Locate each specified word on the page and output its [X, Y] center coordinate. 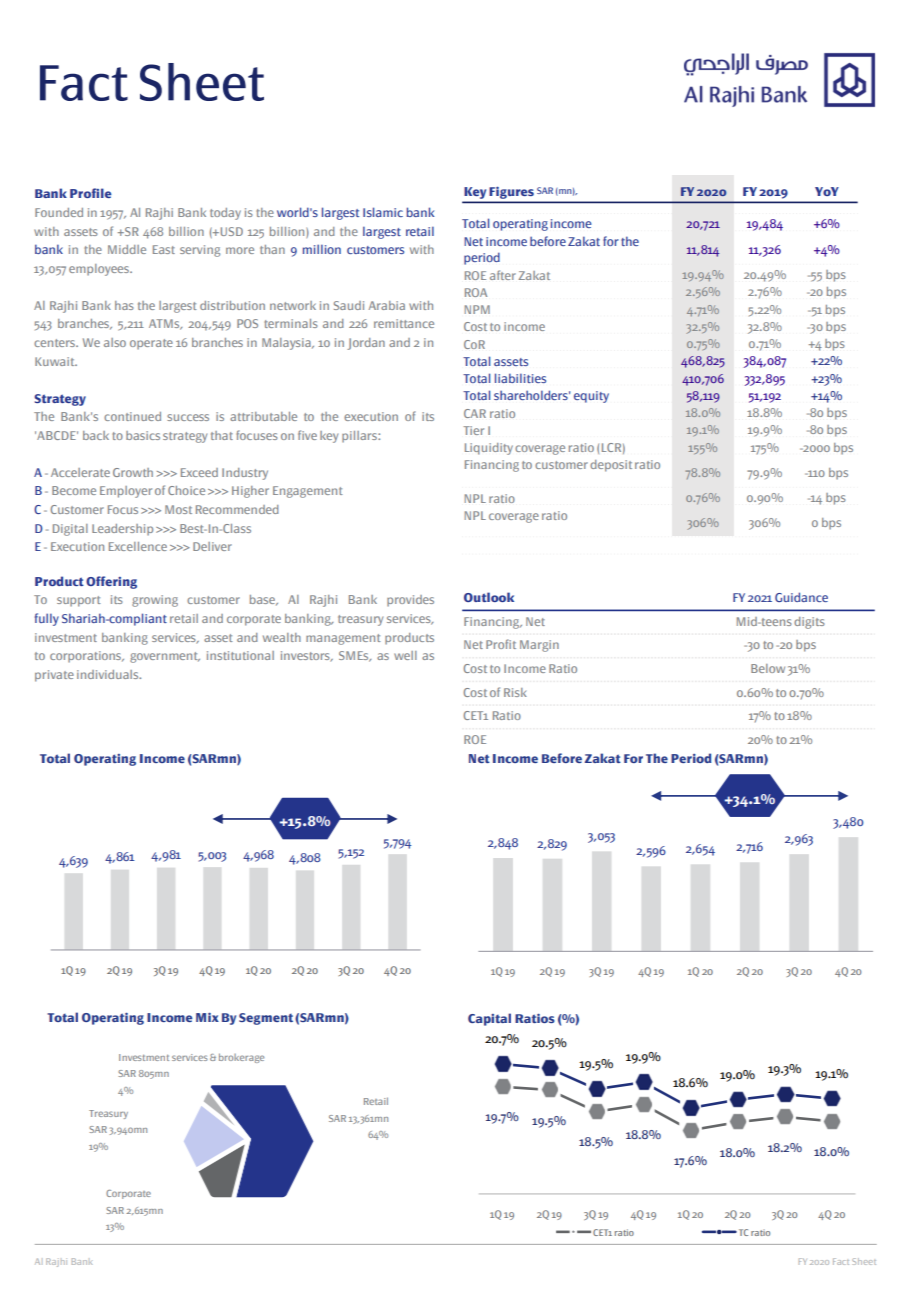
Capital [489, 1019]
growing [155, 601]
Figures [512, 193]
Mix [207, 1017]
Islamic [383, 212]
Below [768, 668]
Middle [127, 249]
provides [410, 601]
